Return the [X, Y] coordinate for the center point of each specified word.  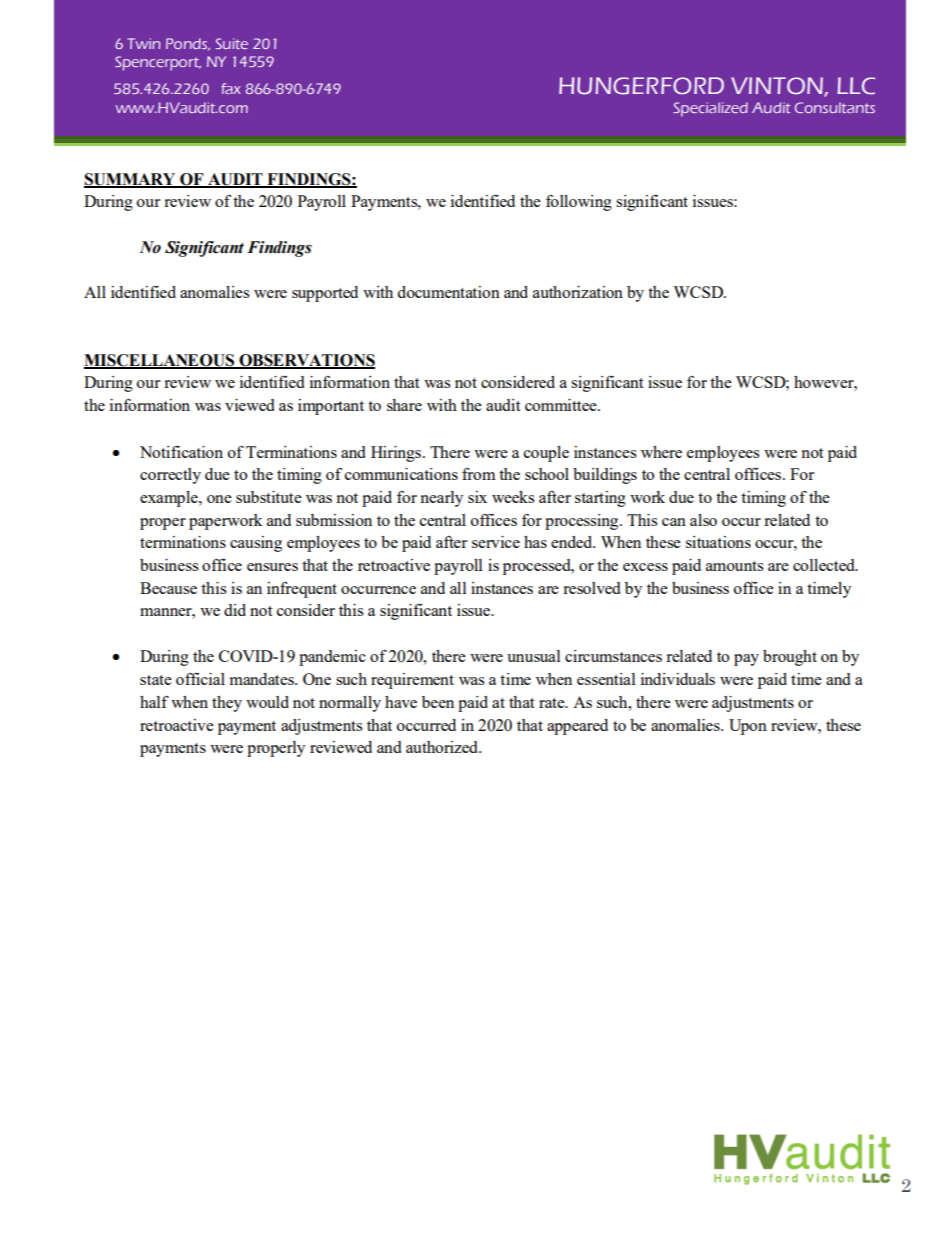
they [227, 704]
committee [562, 405]
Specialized [710, 109]
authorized [443, 747]
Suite [231, 43]
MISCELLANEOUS [160, 361]
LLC [856, 86]
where [661, 452]
